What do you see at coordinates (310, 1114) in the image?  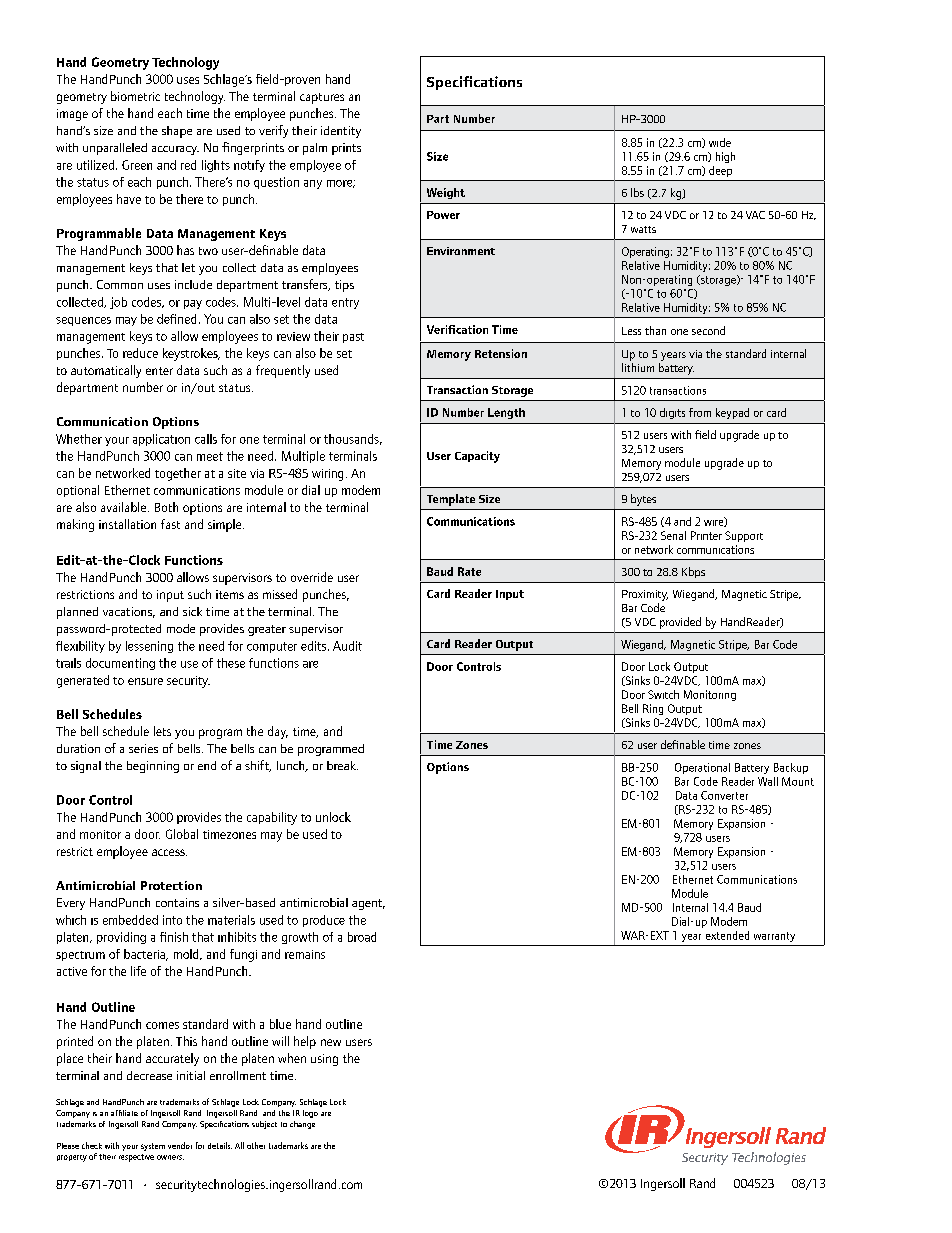 I see `logo` at bounding box center [310, 1114].
